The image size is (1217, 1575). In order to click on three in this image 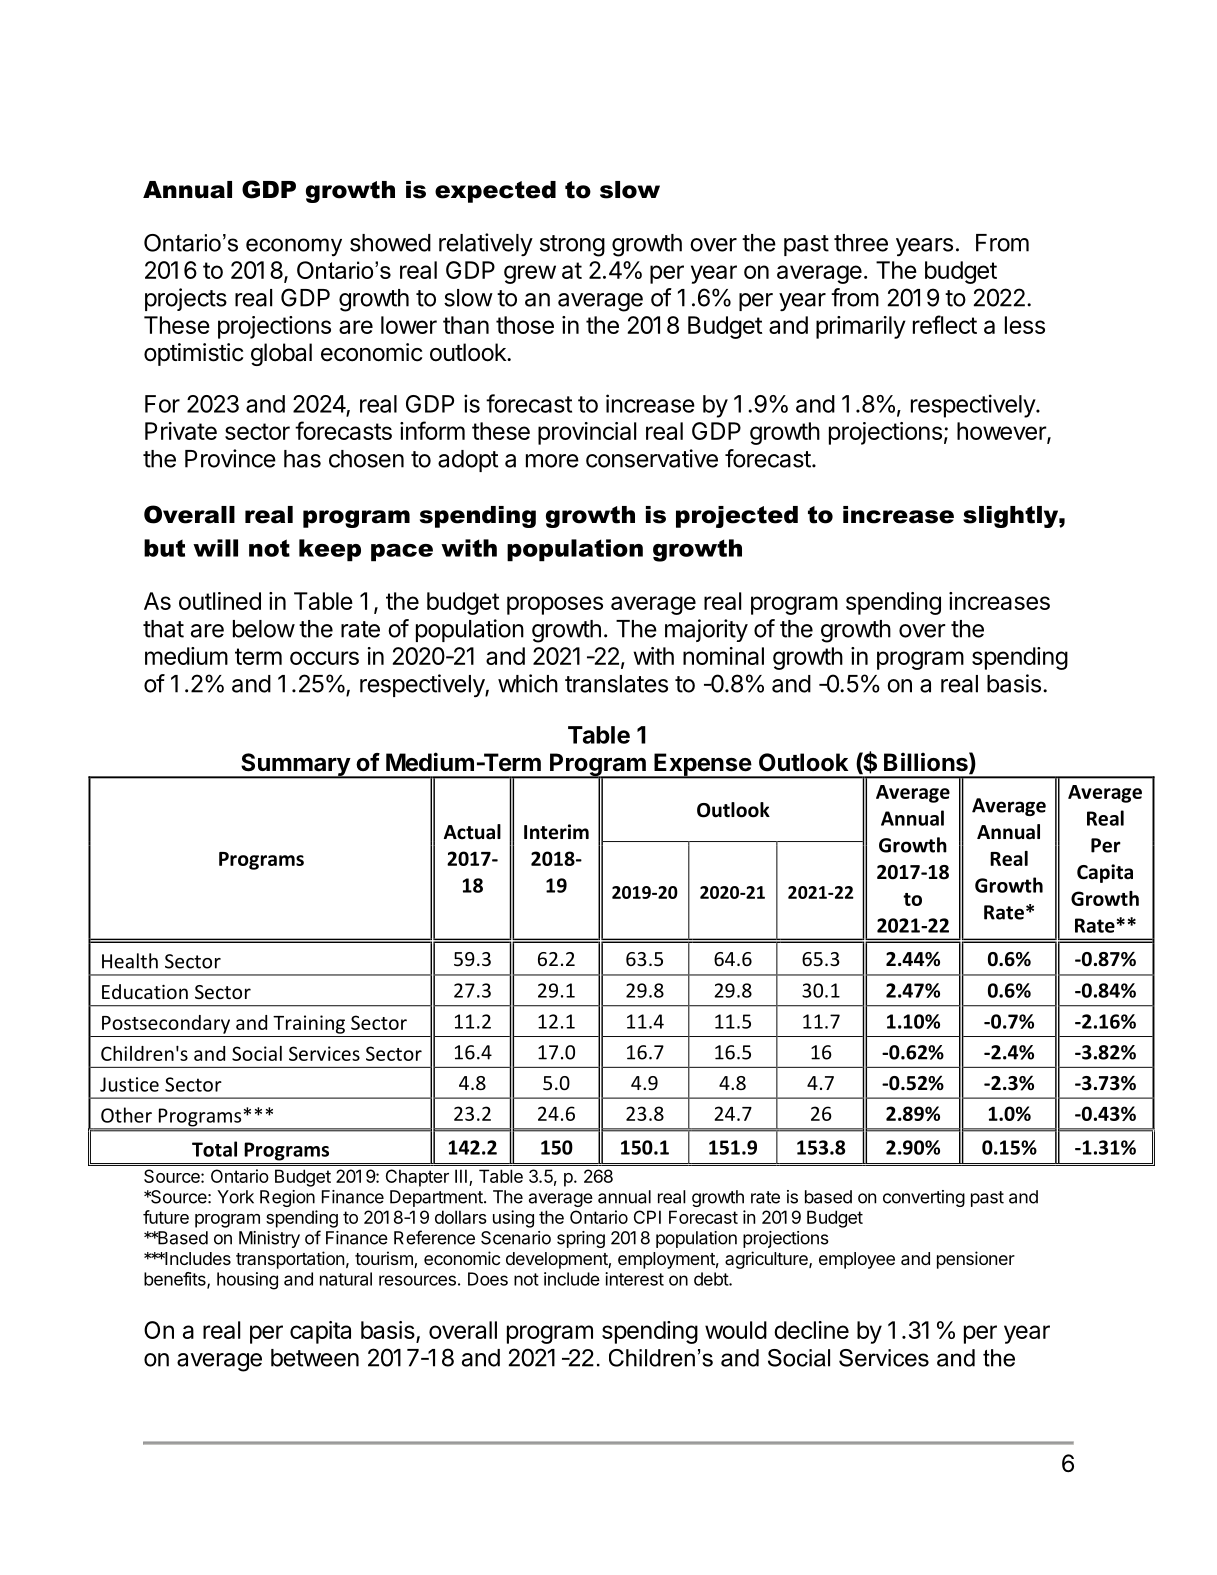, I will do `click(861, 243)`.
